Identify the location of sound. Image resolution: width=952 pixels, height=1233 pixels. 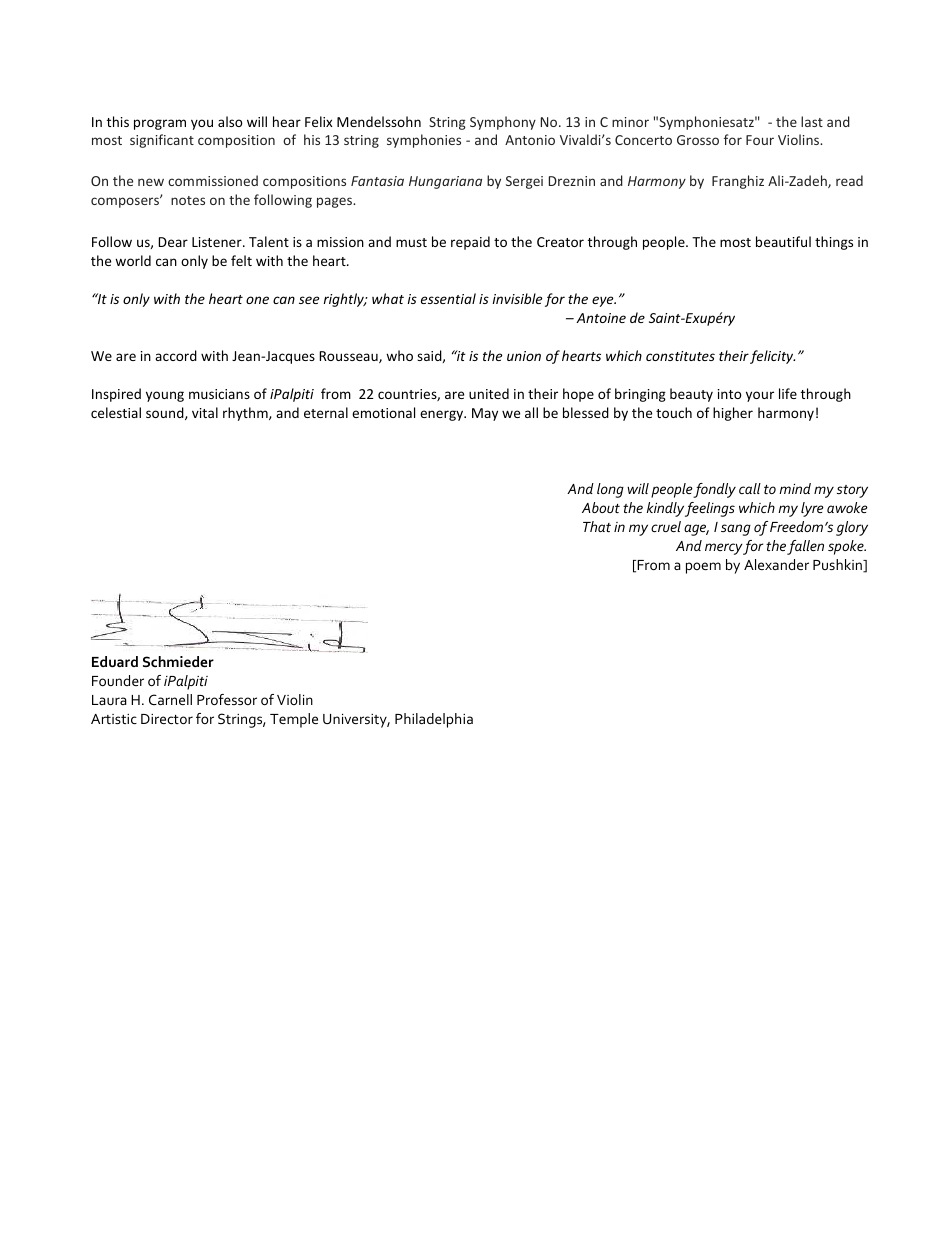
(166, 413).
